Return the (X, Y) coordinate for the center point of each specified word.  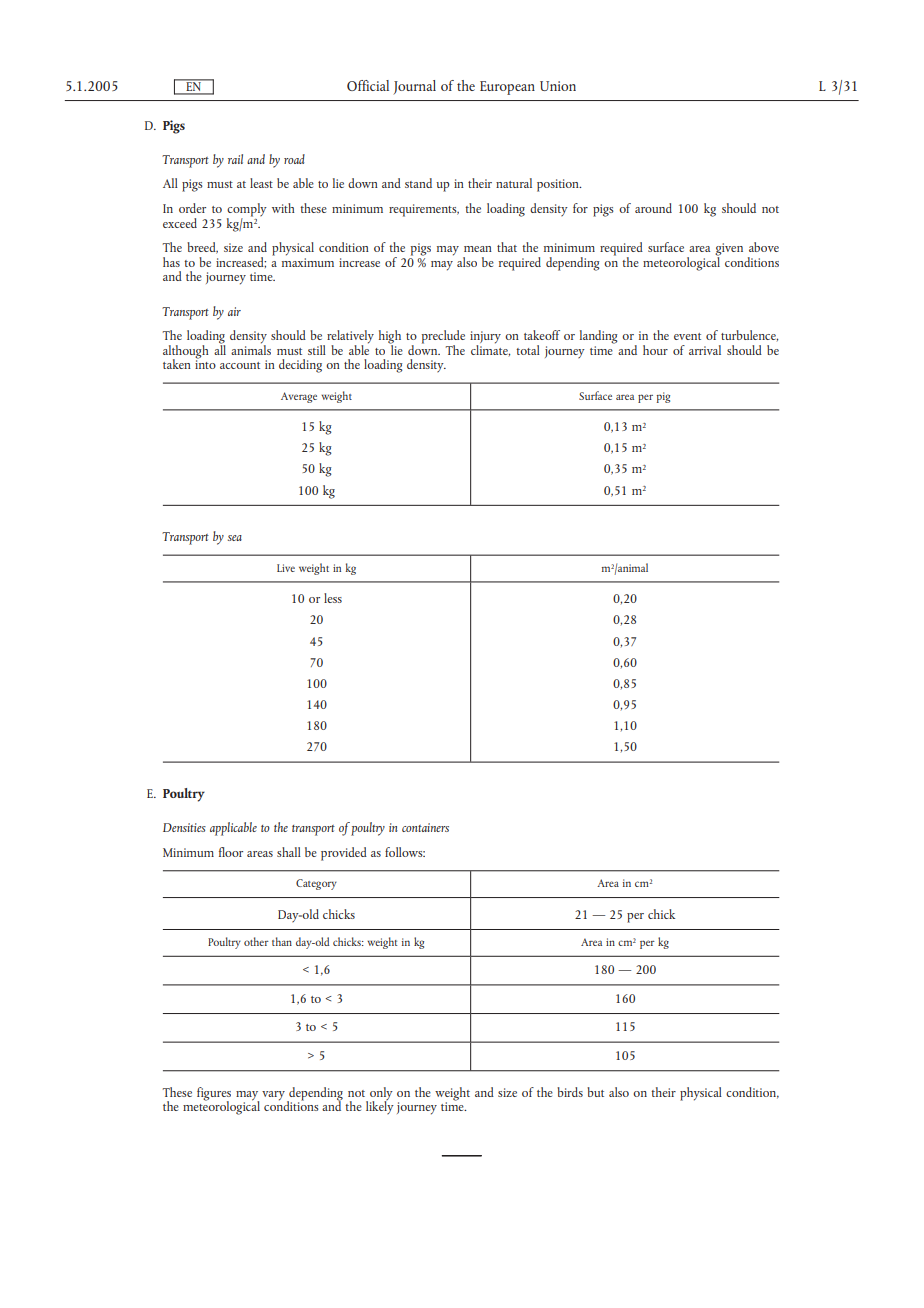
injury (485, 338)
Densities (184, 827)
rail (235, 159)
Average (299, 397)
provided (344, 854)
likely (380, 1106)
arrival (705, 350)
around (653, 208)
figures (214, 1094)
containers (425, 827)
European (507, 88)
